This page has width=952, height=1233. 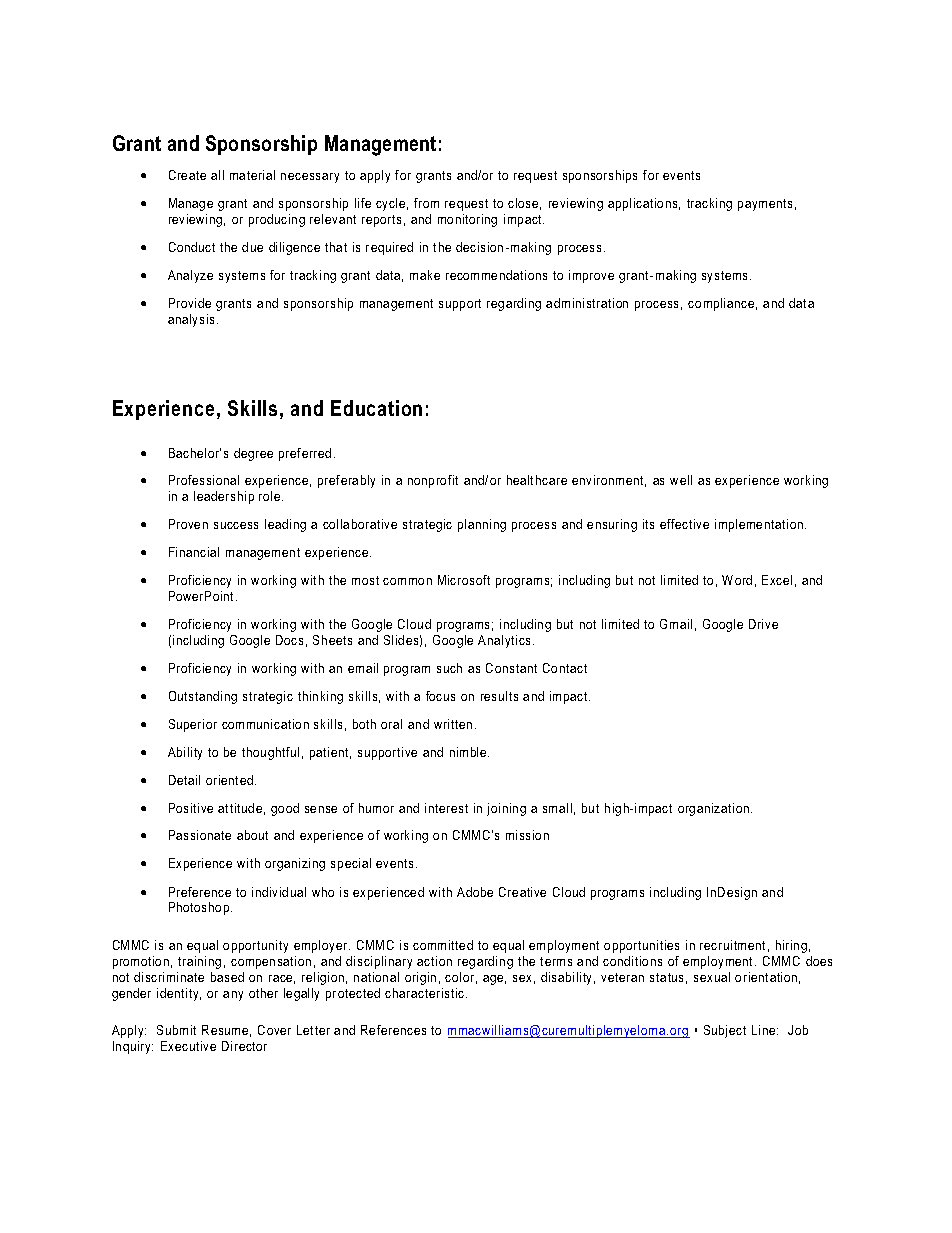 What do you see at coordinates (464, 580) in the page?
I see `Microsoft` at bounding box center [464, 580].
